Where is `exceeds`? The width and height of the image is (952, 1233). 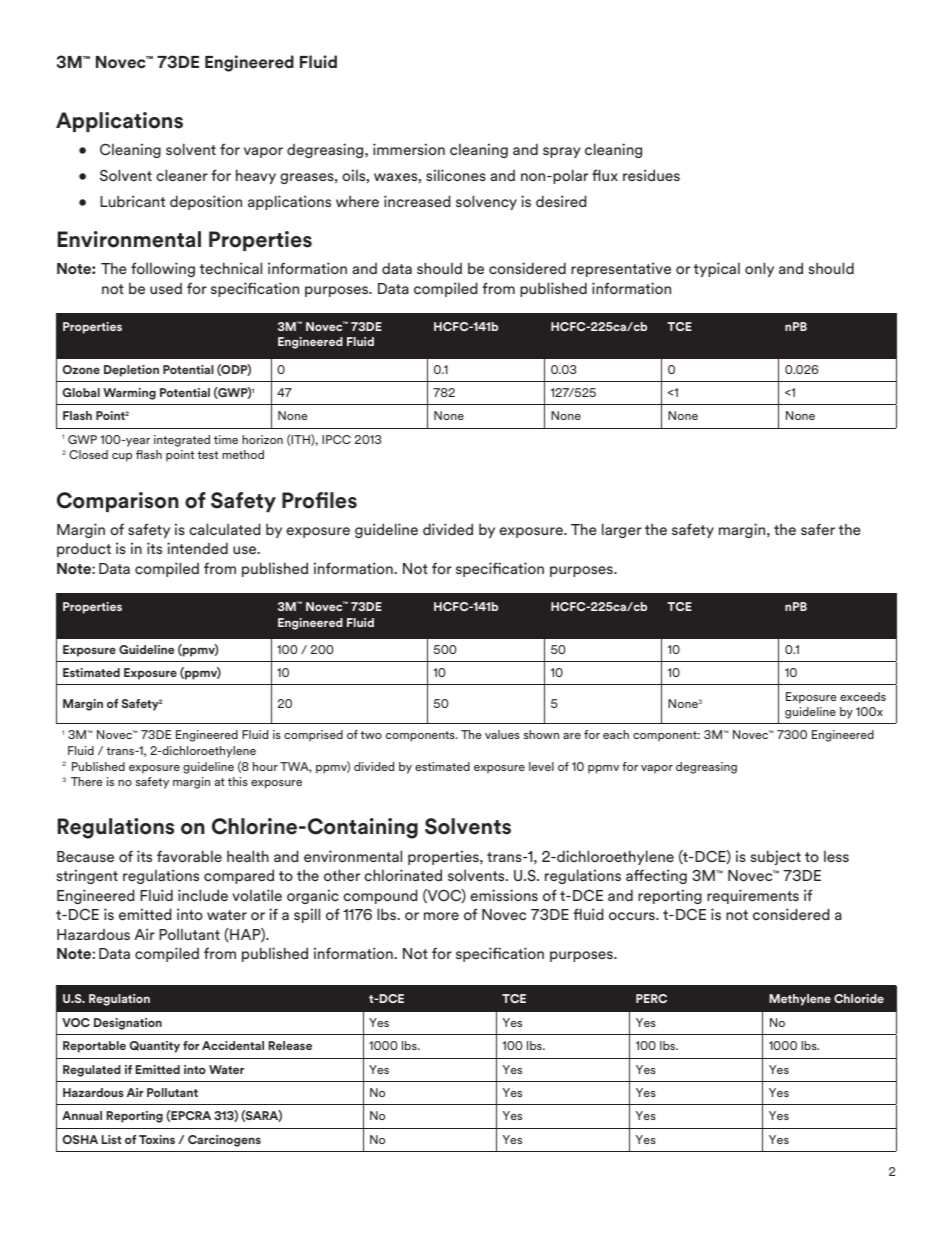 exceeds is located at coordinates (863, 696).
